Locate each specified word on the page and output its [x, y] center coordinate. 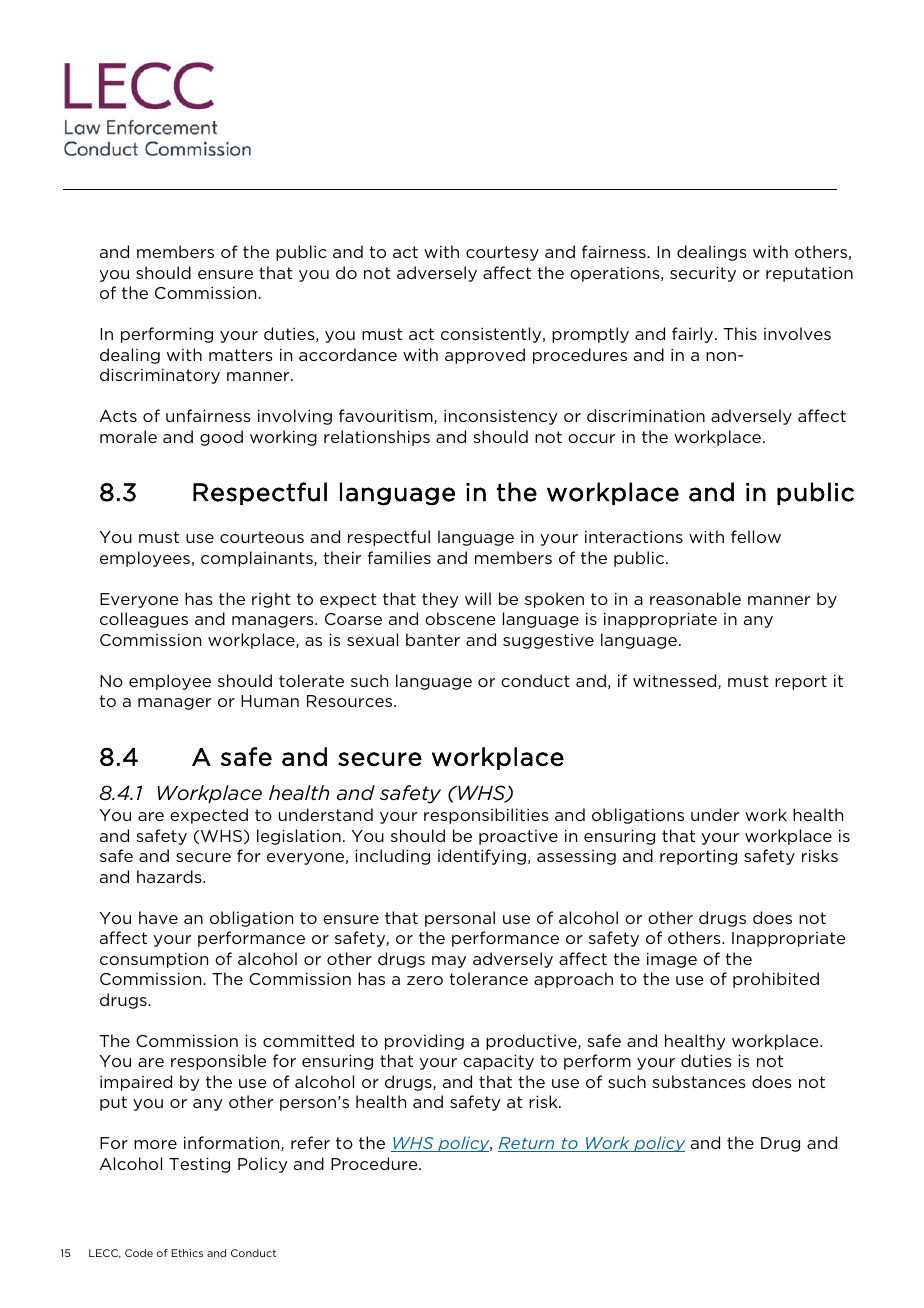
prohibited [776, 980]
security [703, 274]
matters [241, 355]
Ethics [187, 1253]
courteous [262, 537]
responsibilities [486, 816]
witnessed [676, 681]
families [399, 557]
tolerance [488, 978]
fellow [756, 536]
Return [527, 1144]
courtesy [502, 253]
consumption [154, 960]
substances [699, 1081]
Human [270, 701]
